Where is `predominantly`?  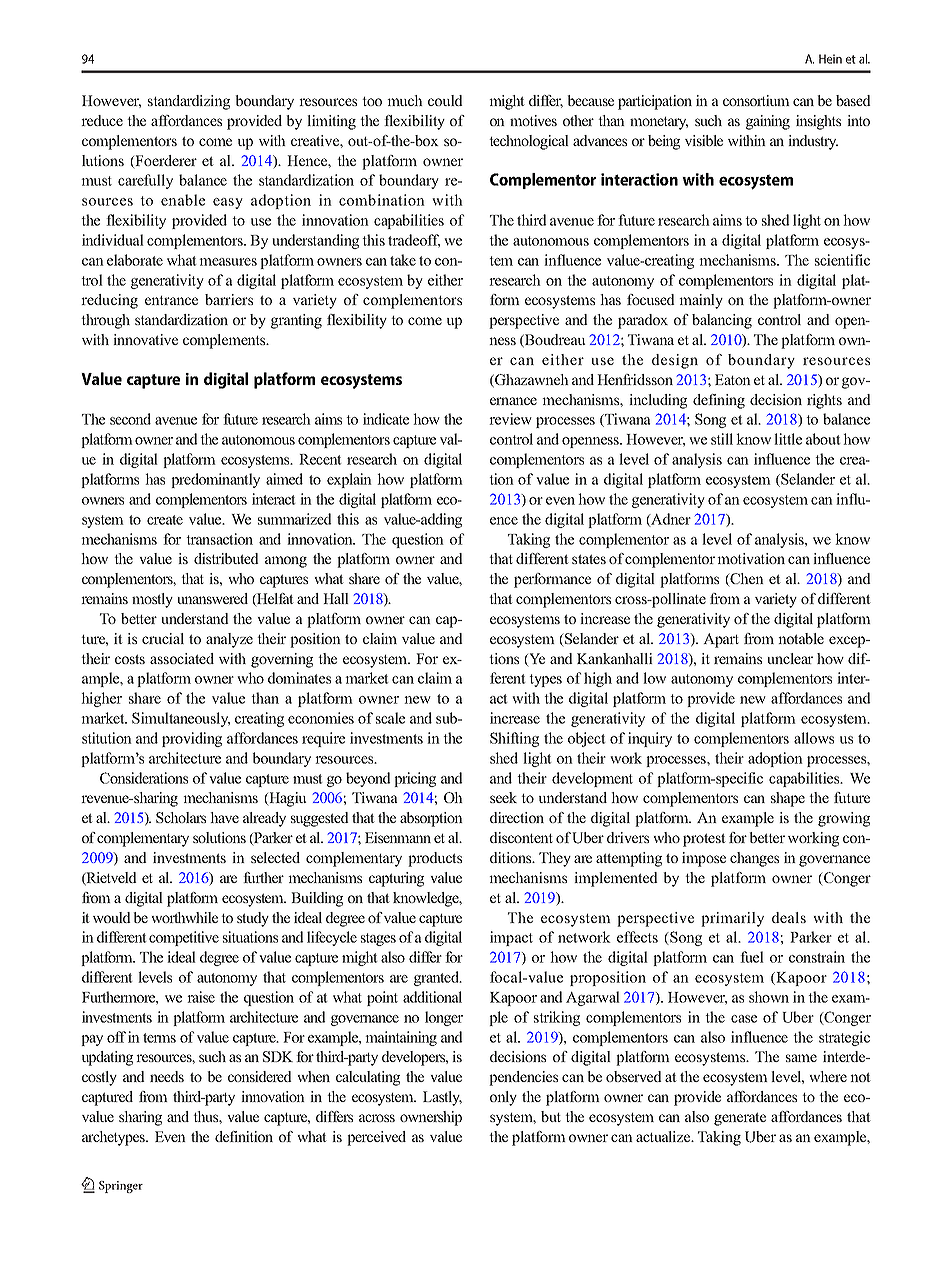 predominantly is located at coordinates (215, 480).
